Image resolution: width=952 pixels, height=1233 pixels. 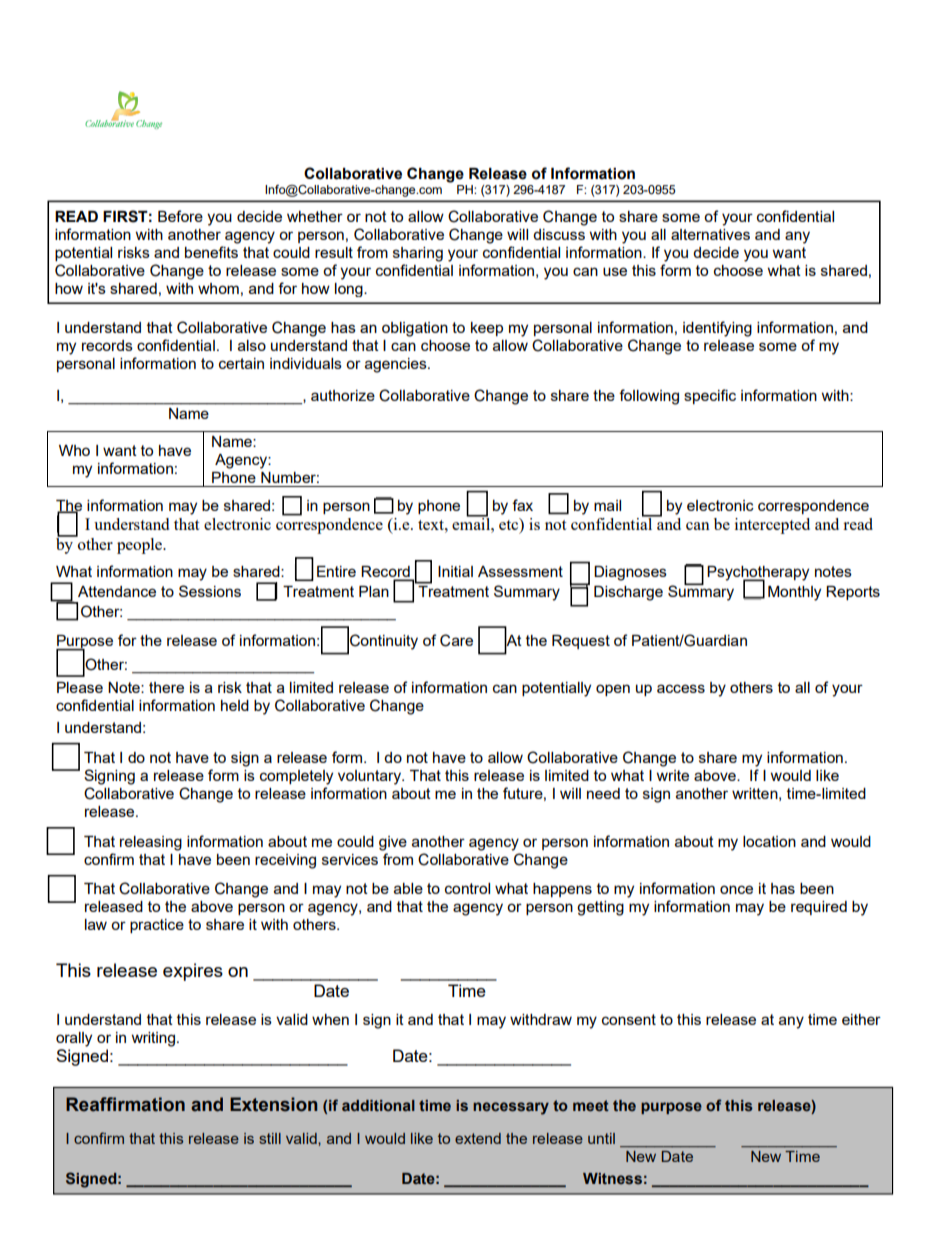 I want to click on people, so click(x=141, y=546).
